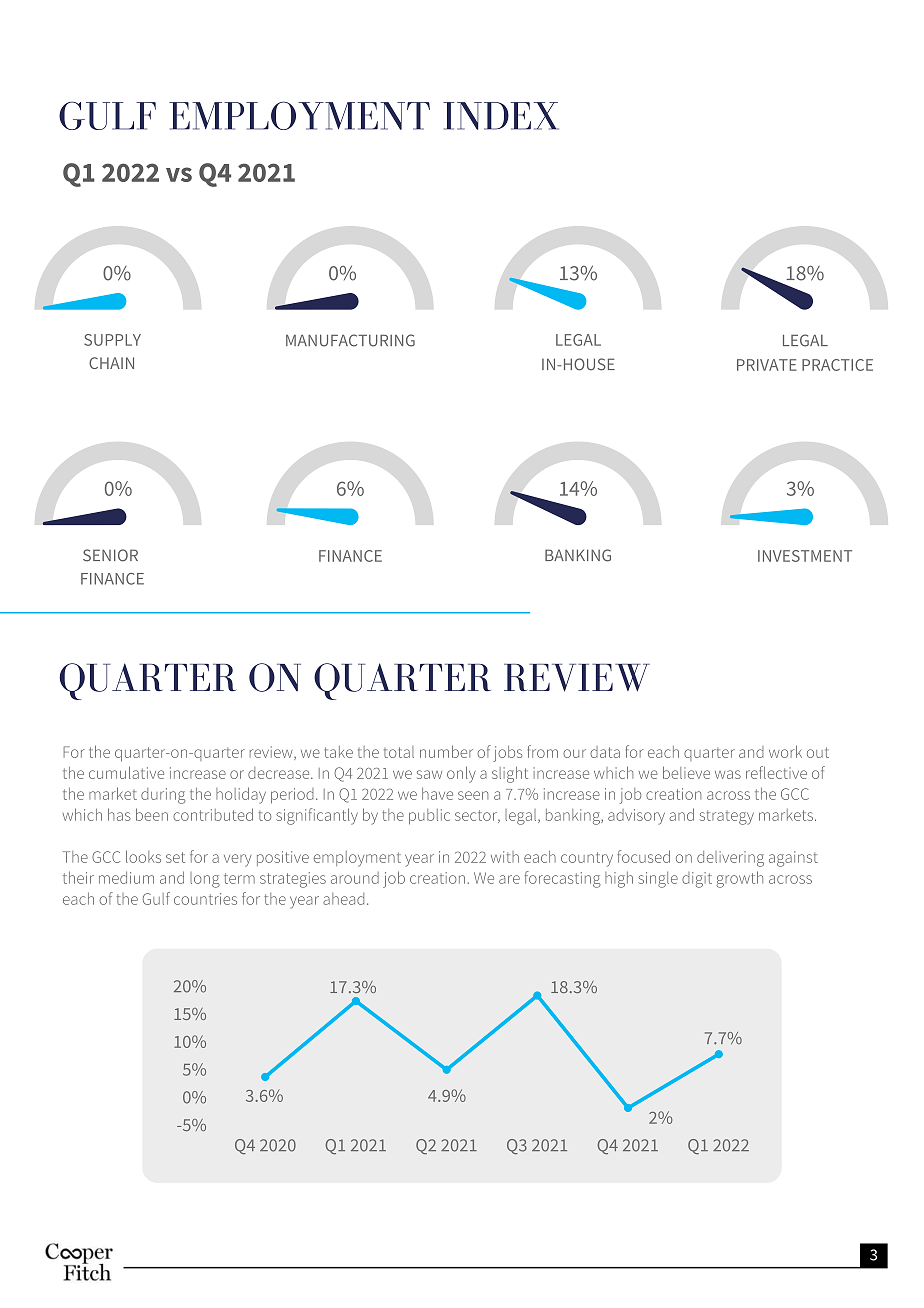  I want to click on set, so click(175, 857).
